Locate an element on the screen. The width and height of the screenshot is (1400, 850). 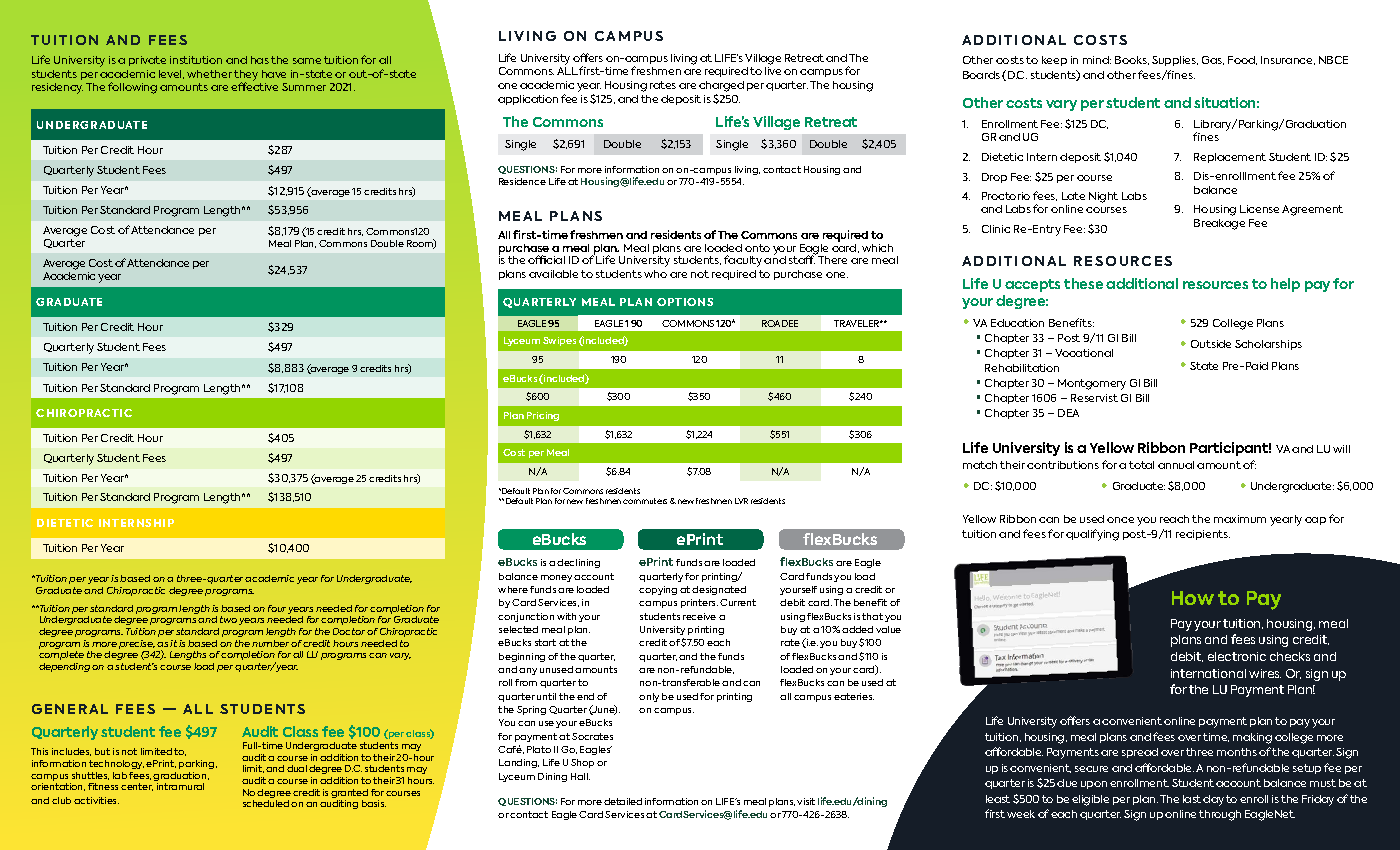
intramural is located at coordinates (180, 786).
